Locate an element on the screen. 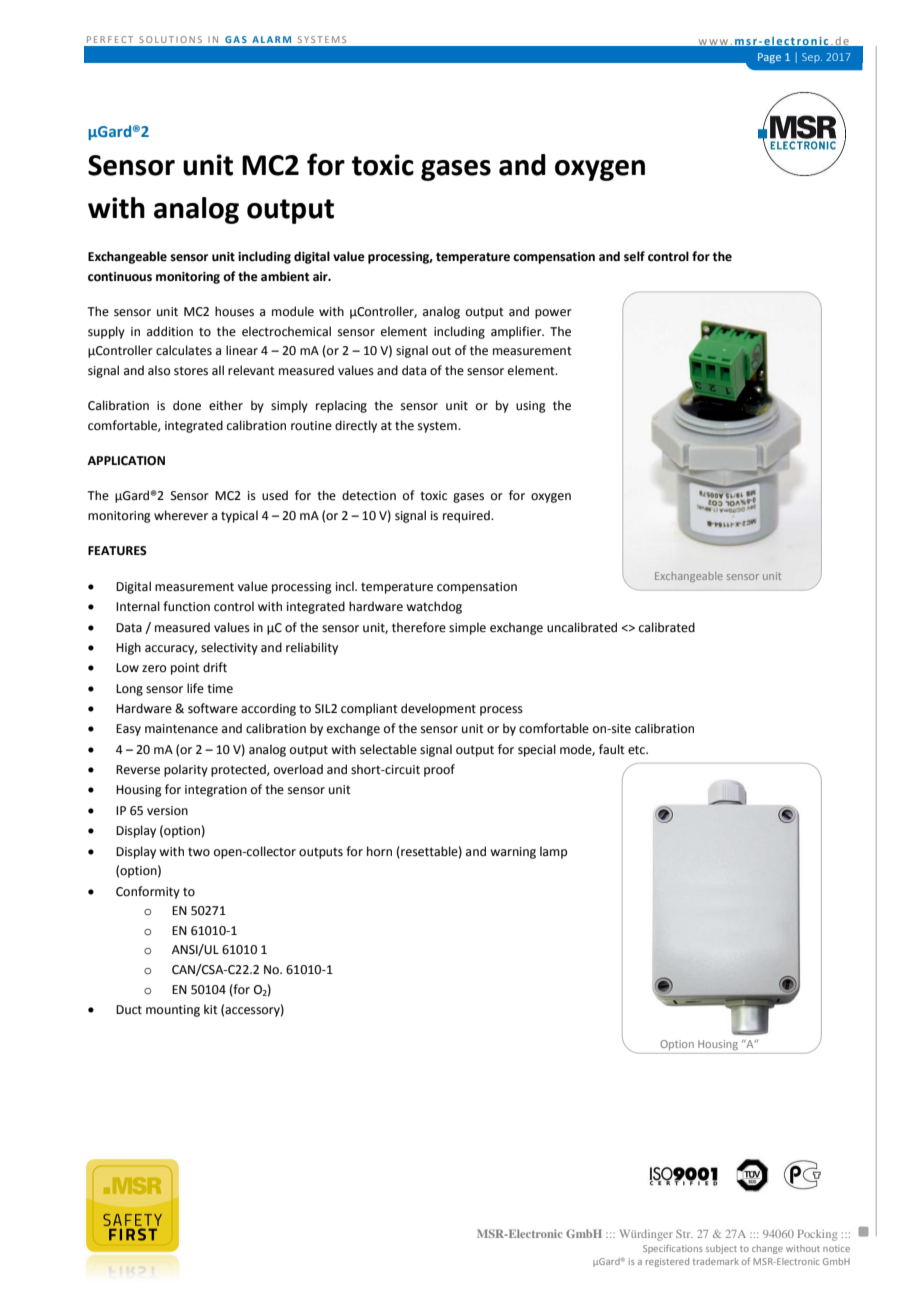 This screenshot has width=924, height=1308. fault is located at coordinates (612, 749).
